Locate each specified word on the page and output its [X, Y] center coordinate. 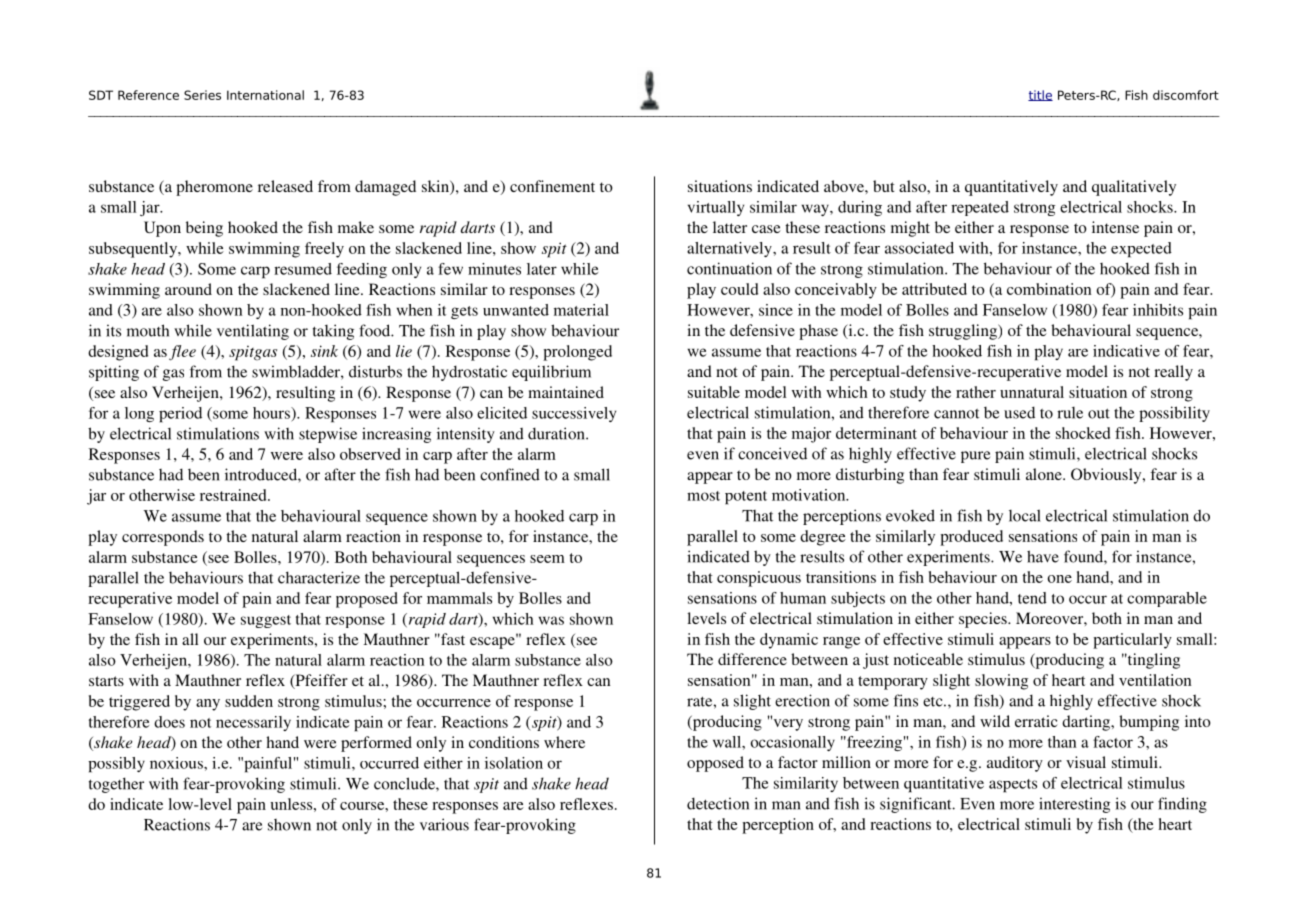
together [116, 785]
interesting [1074, 805]
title [1040, 95]
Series [202, 95]
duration [557, 433]
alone [1045, 474]
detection [718, 803]
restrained [234, 495]
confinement [552, 186]
